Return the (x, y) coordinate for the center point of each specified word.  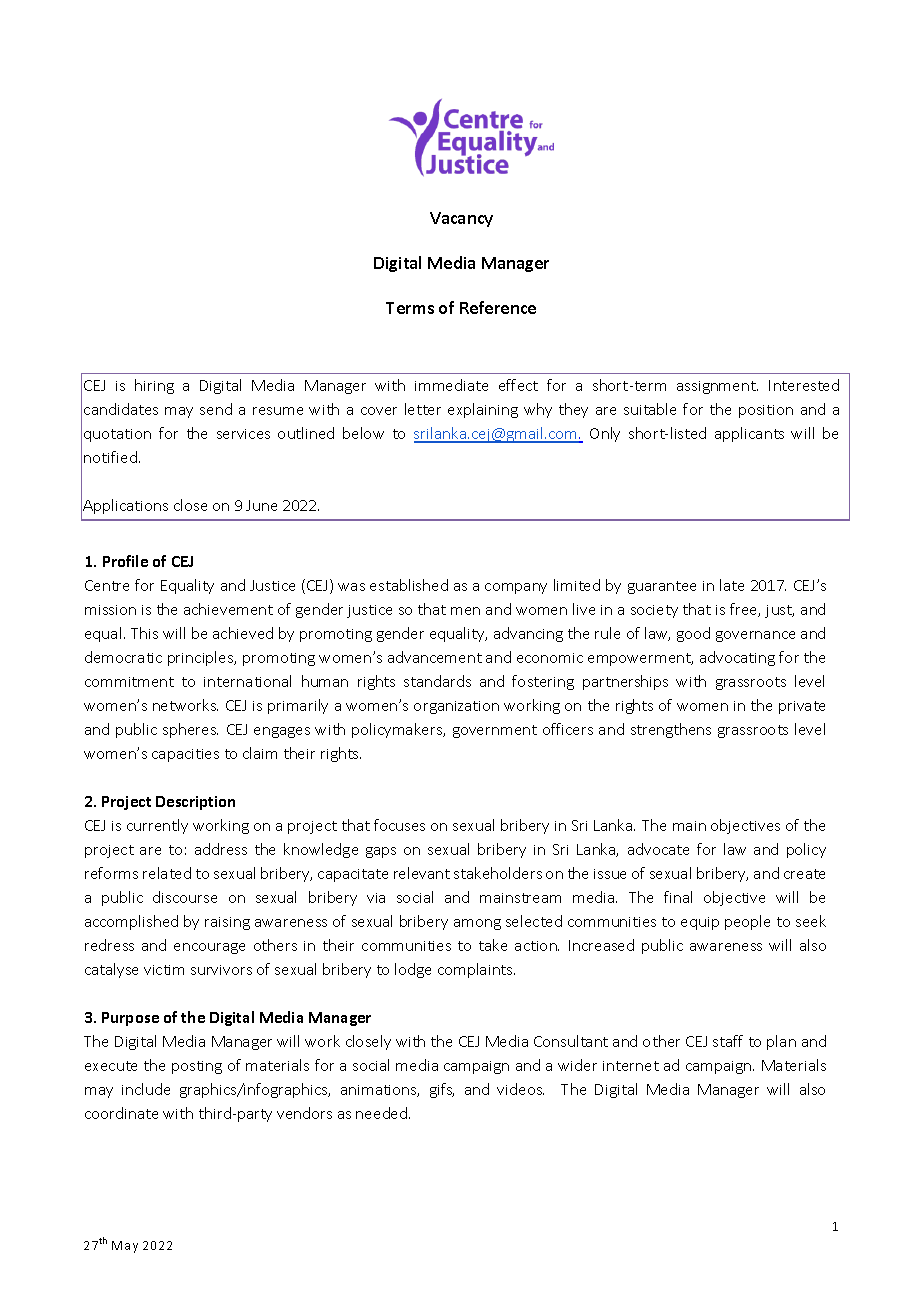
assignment (717, 387)
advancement (435, 657)
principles (202, 658)
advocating (737, 658)
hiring (154, 386)
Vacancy (461, 219)
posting (197, 1067)
